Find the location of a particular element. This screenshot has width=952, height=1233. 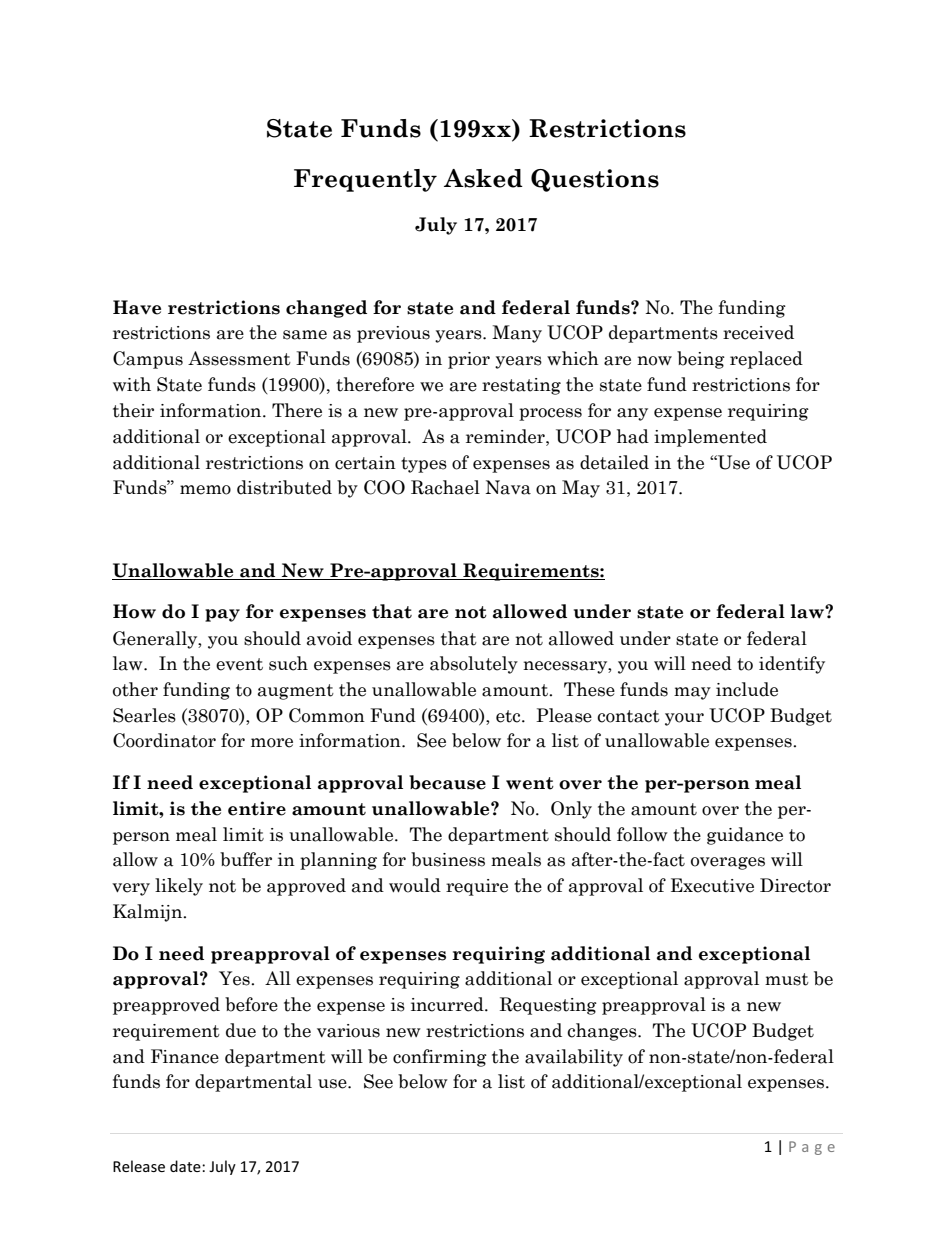

date is located at coordinates (186, 1166).
